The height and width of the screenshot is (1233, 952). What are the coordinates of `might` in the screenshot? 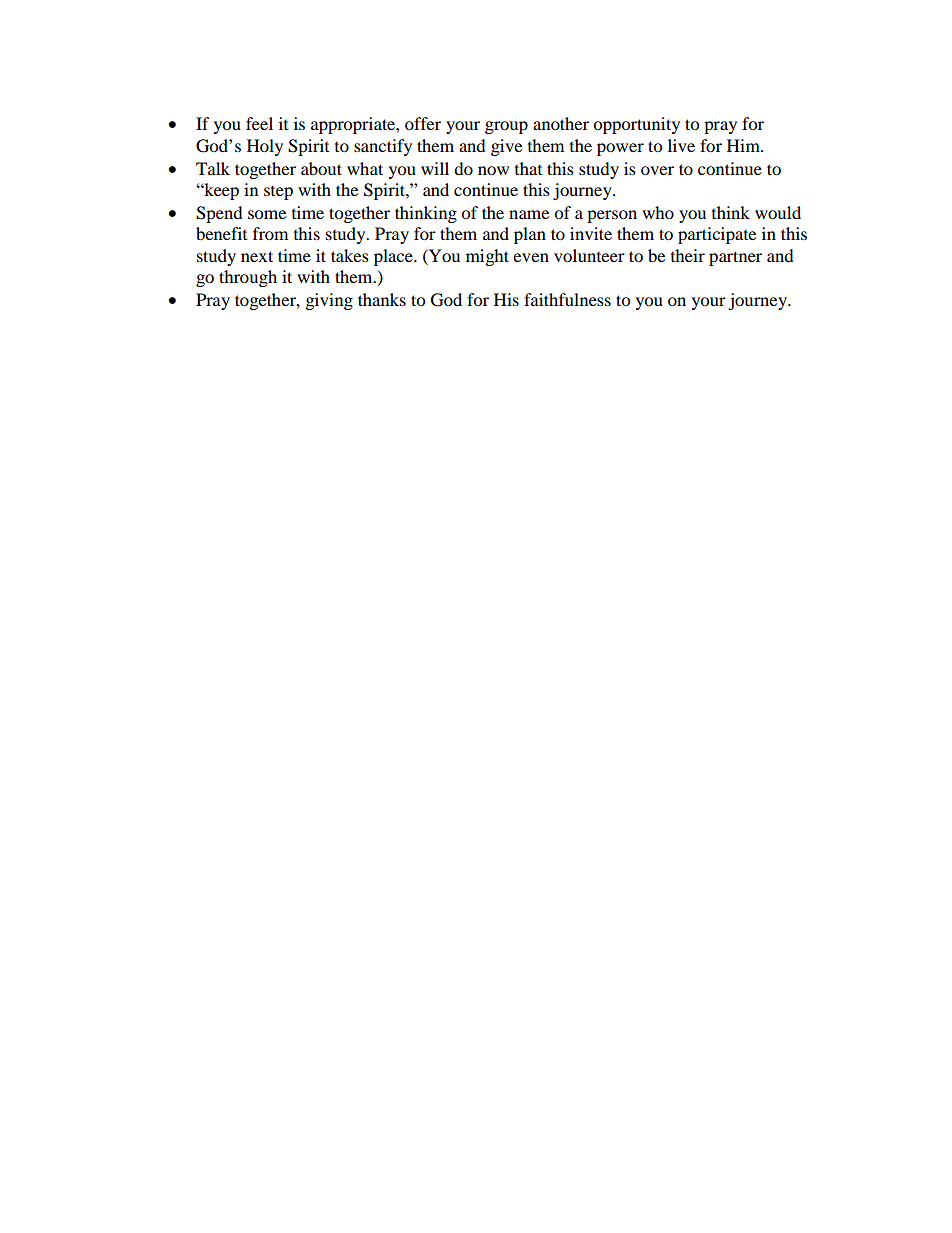 It's located at (487, 257).
